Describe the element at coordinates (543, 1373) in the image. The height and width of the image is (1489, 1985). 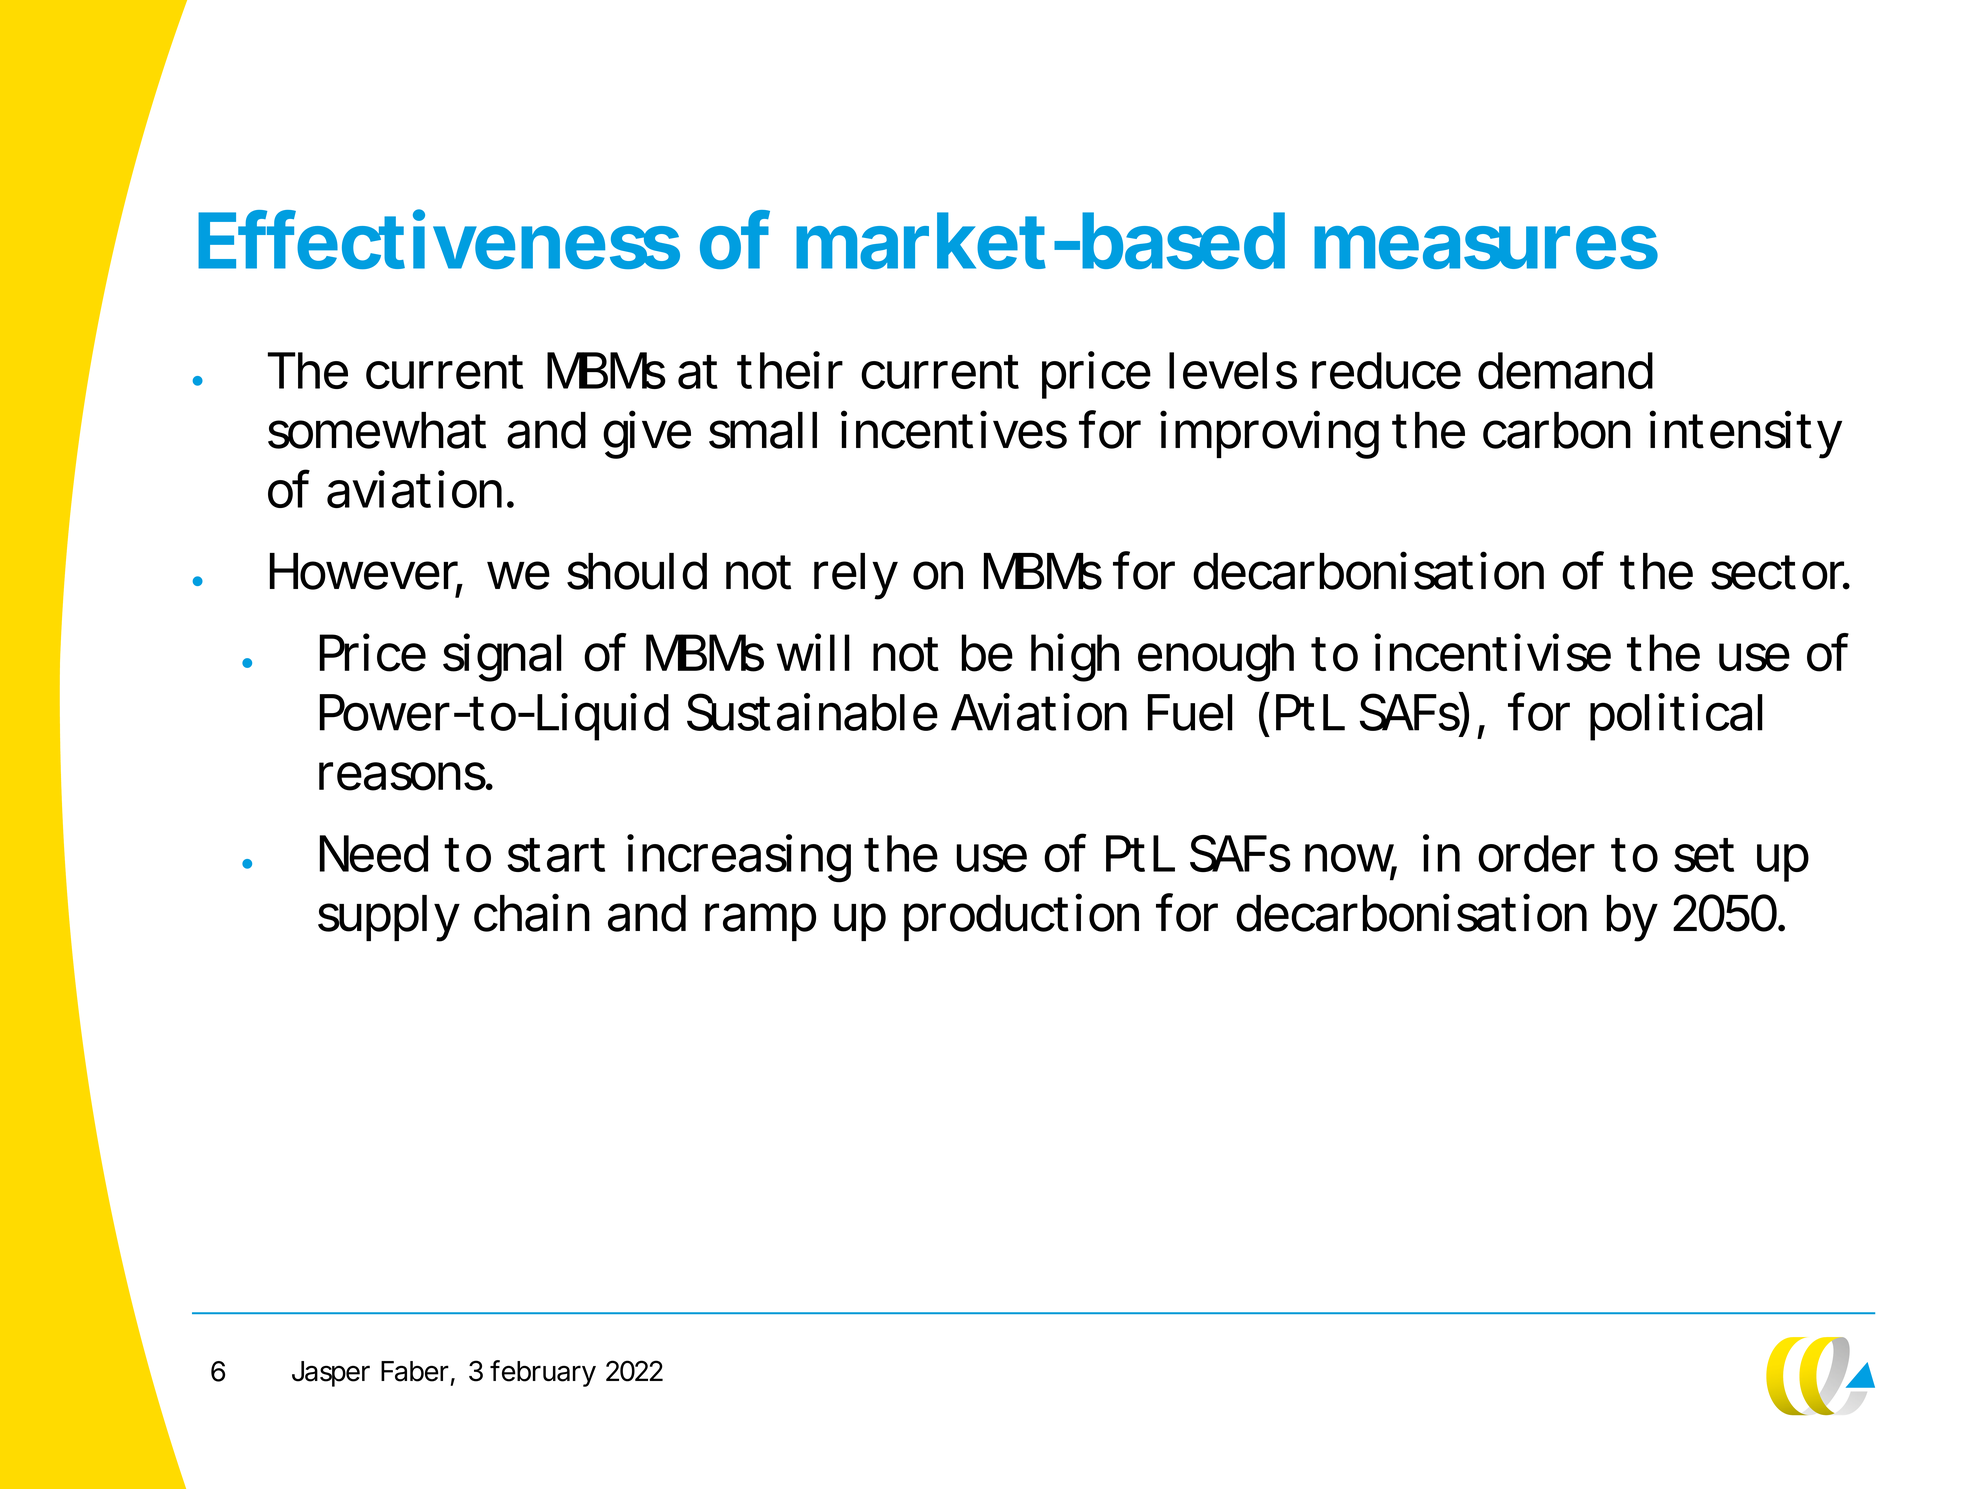
I see `february` at that location.
